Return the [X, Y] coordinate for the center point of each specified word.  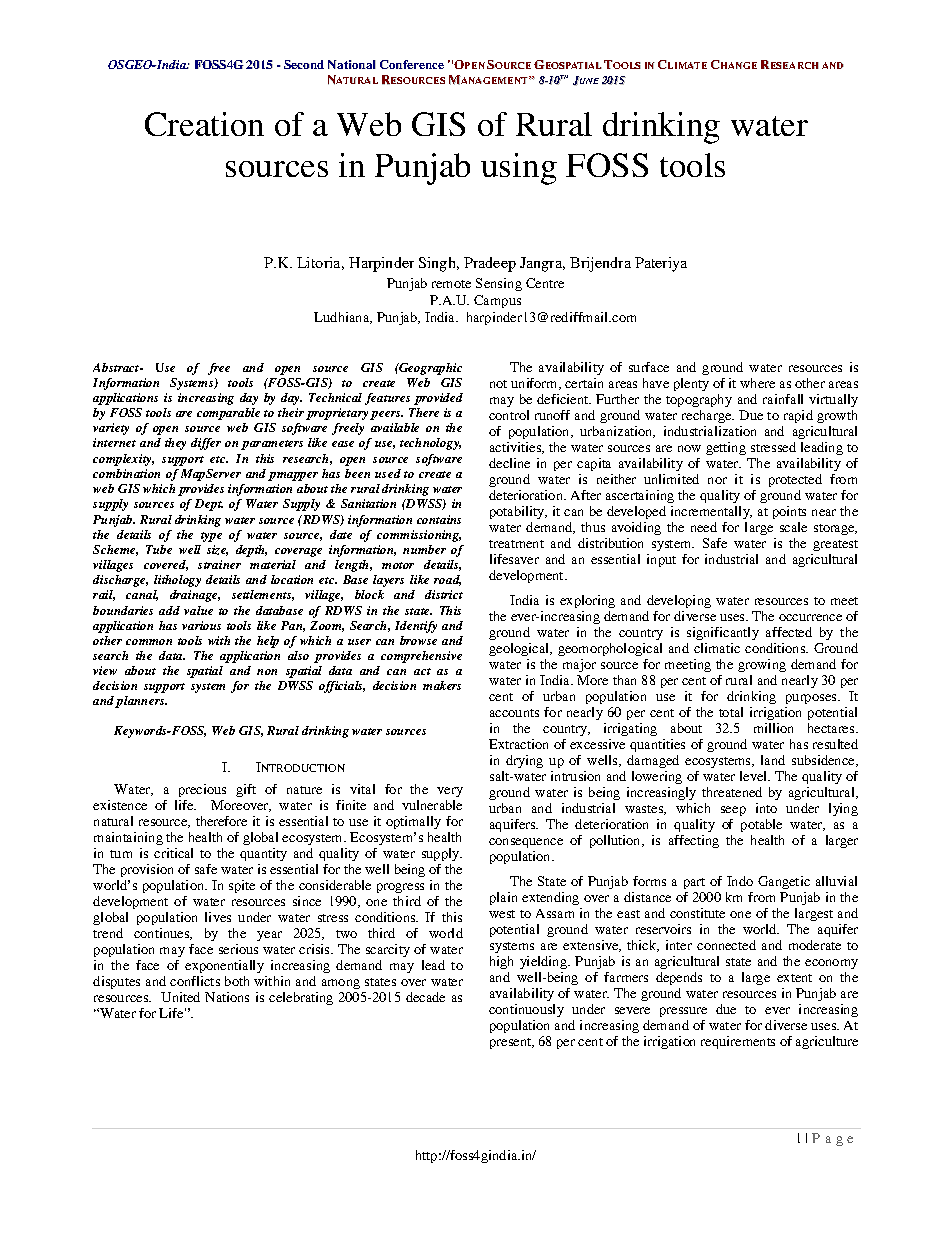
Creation [204, 124]
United [180, 997]
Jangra [542, 264]
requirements [738, 1042]
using [519, 169]
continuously [526, 1010]
